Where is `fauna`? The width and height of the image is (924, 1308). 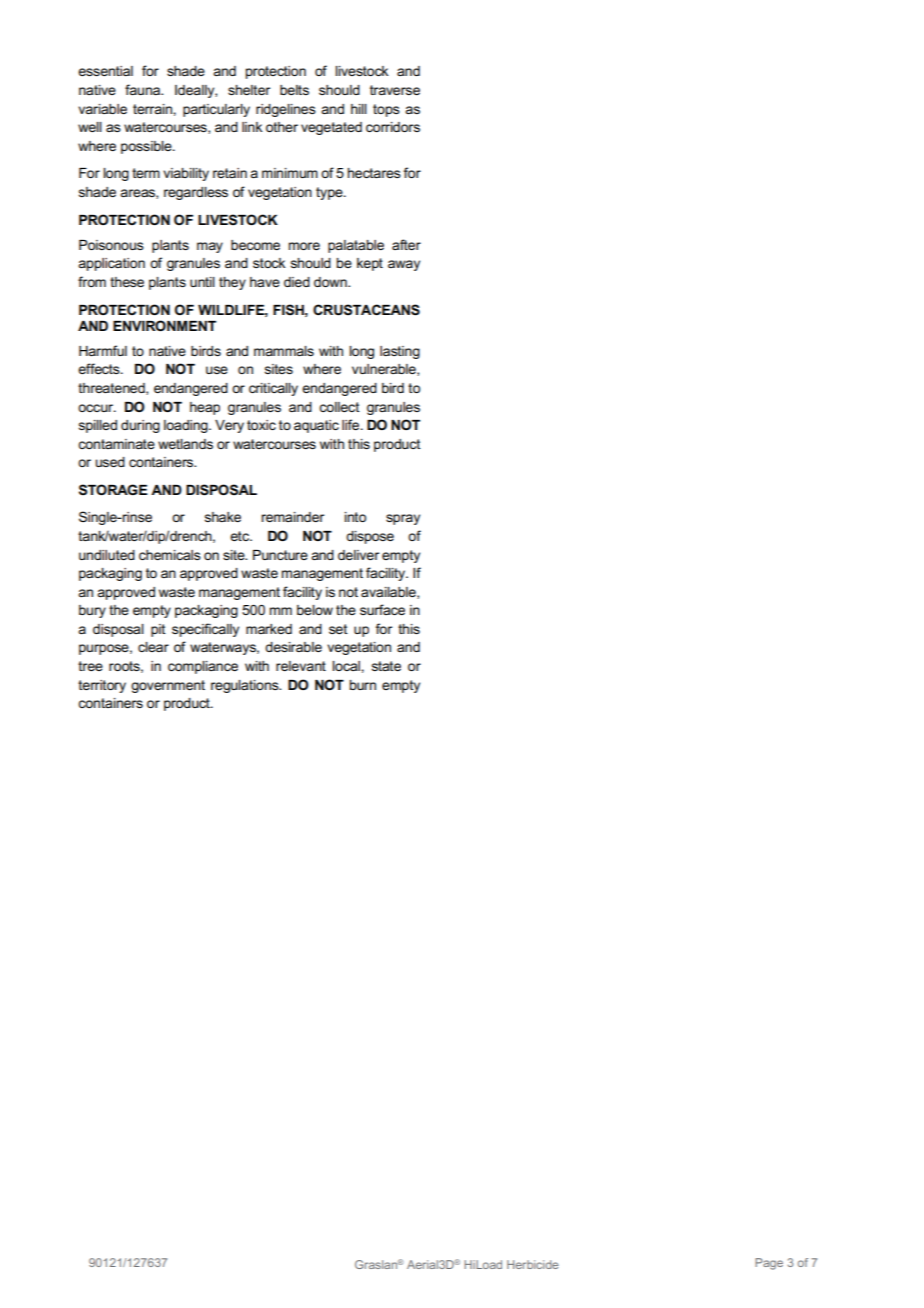 fauna is located at coordinates (144, 89).
